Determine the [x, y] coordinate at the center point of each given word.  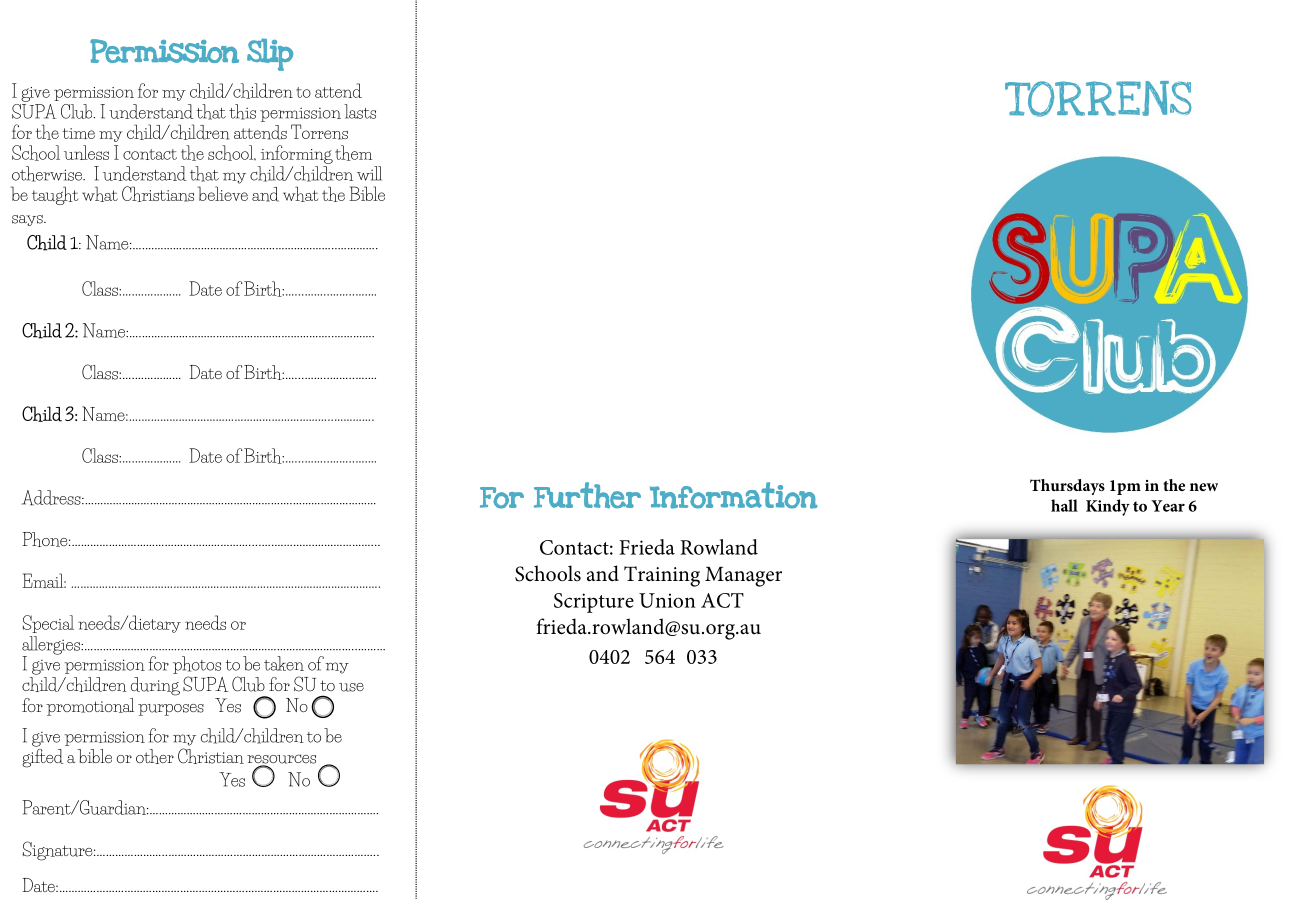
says [28, 220]
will [369, 173]
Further [587, 495]
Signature [59, 851]
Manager [743, 577]
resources [281, 760]
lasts [360, 111]
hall [1064, 505]
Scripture [594, 603]
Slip [270, 54]
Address [52, 497]
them [353, 153]
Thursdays [1067, 487]
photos [197, 665]
